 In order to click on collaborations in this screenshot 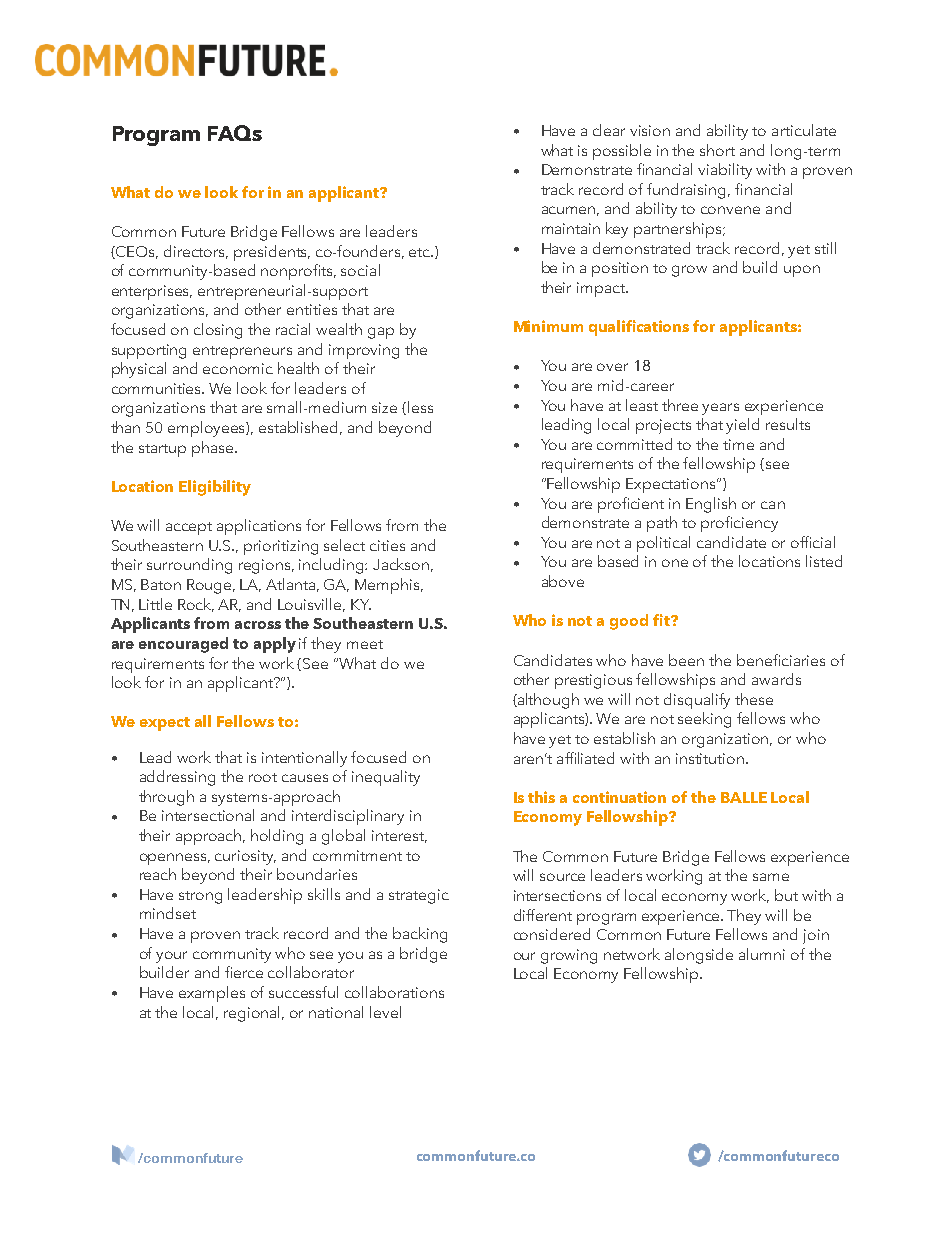, I will do `click(394, 992)`.
